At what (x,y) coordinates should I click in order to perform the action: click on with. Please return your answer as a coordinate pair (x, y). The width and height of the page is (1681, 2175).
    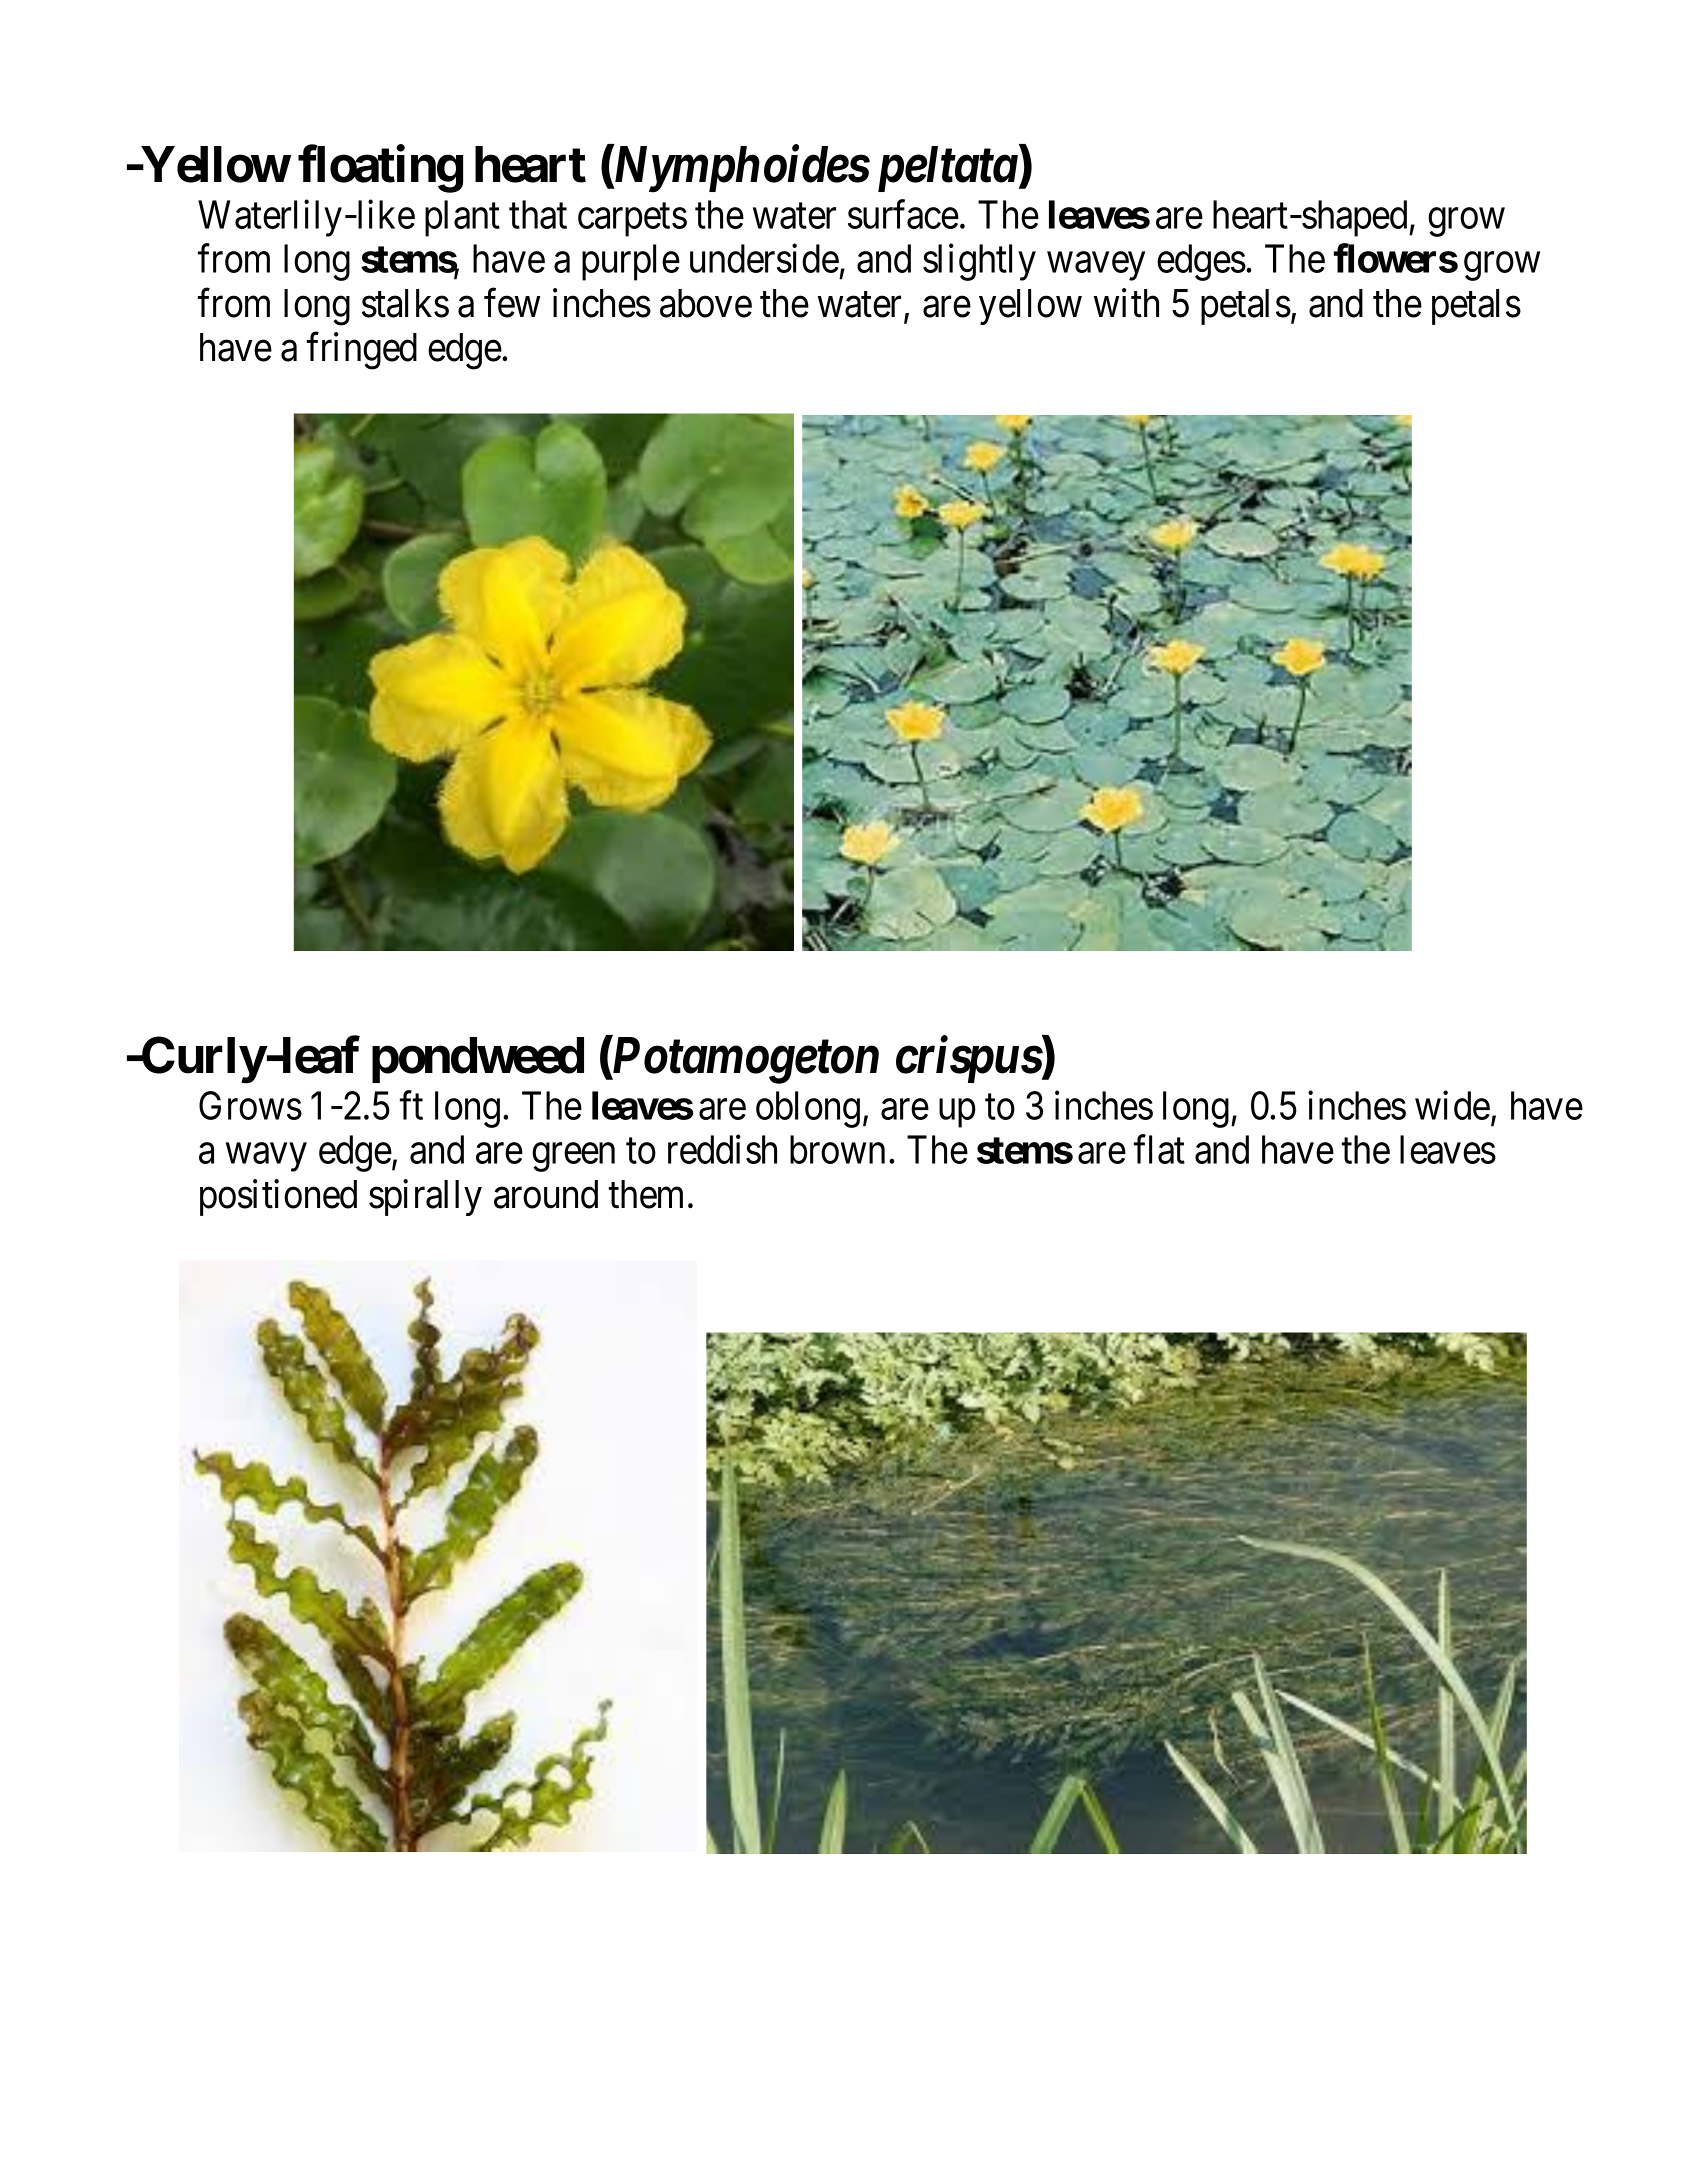
    Looking at the image, I should click on (1126, 303).
